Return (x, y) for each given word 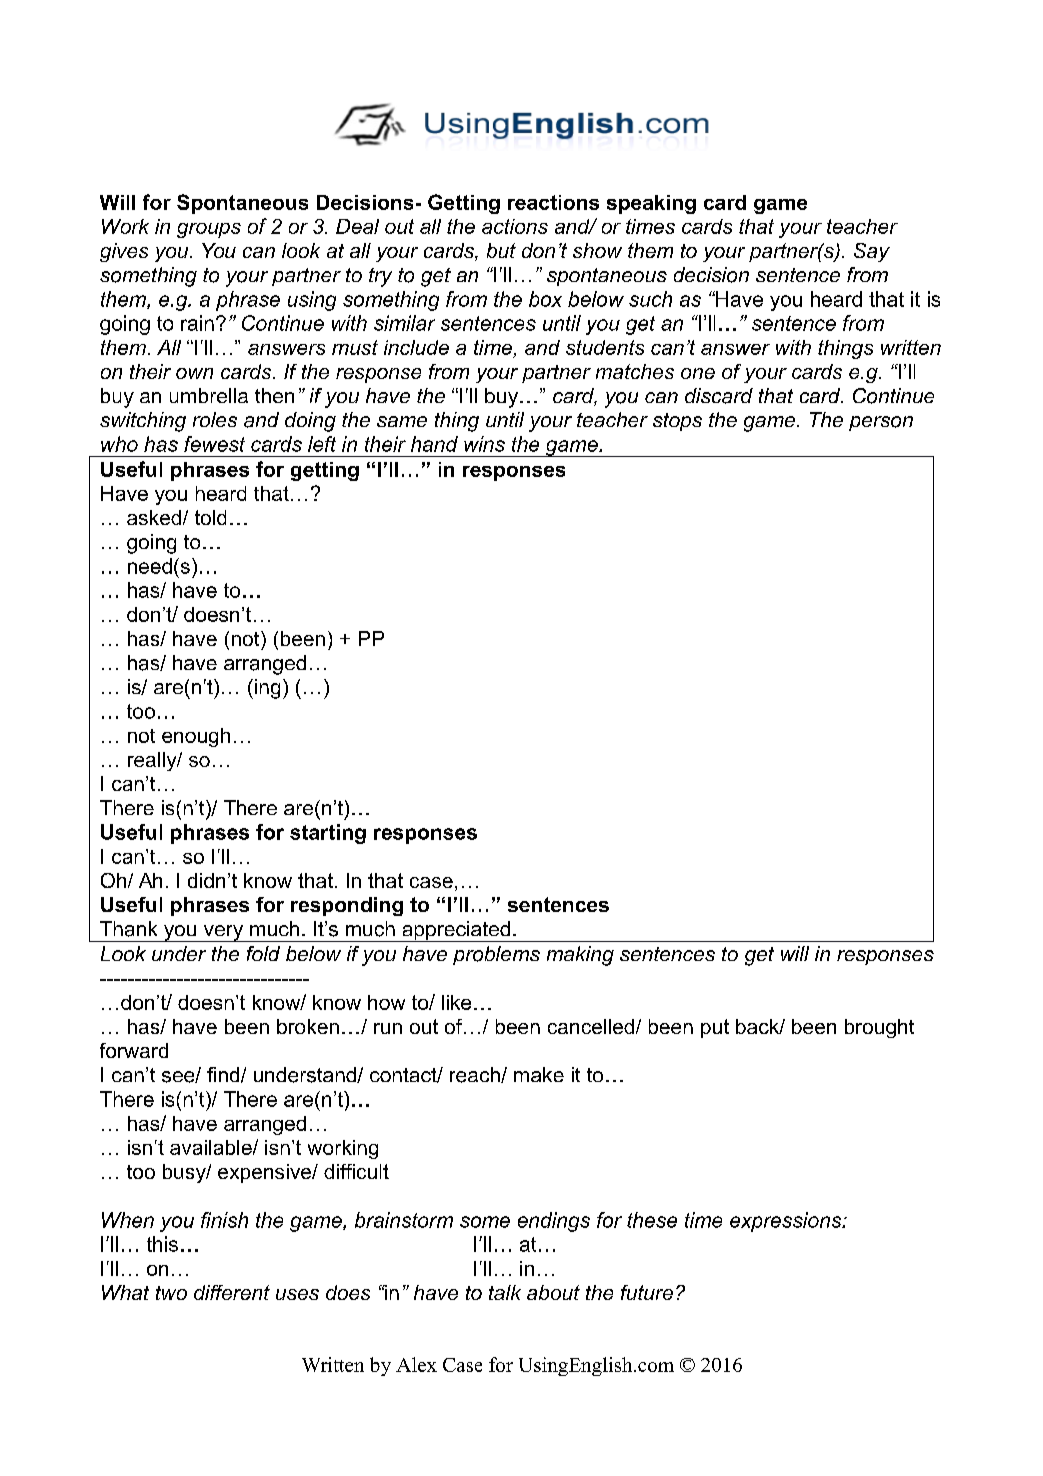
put (715, 1028)
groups (209, 230)
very (223, 933)
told (210, 517)
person (881, 423)
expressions (787, 1222)
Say (872, 252)
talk (505, 1292)
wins (484, 444)
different (232, 1292)
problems (496, 955)
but (501, 250)
